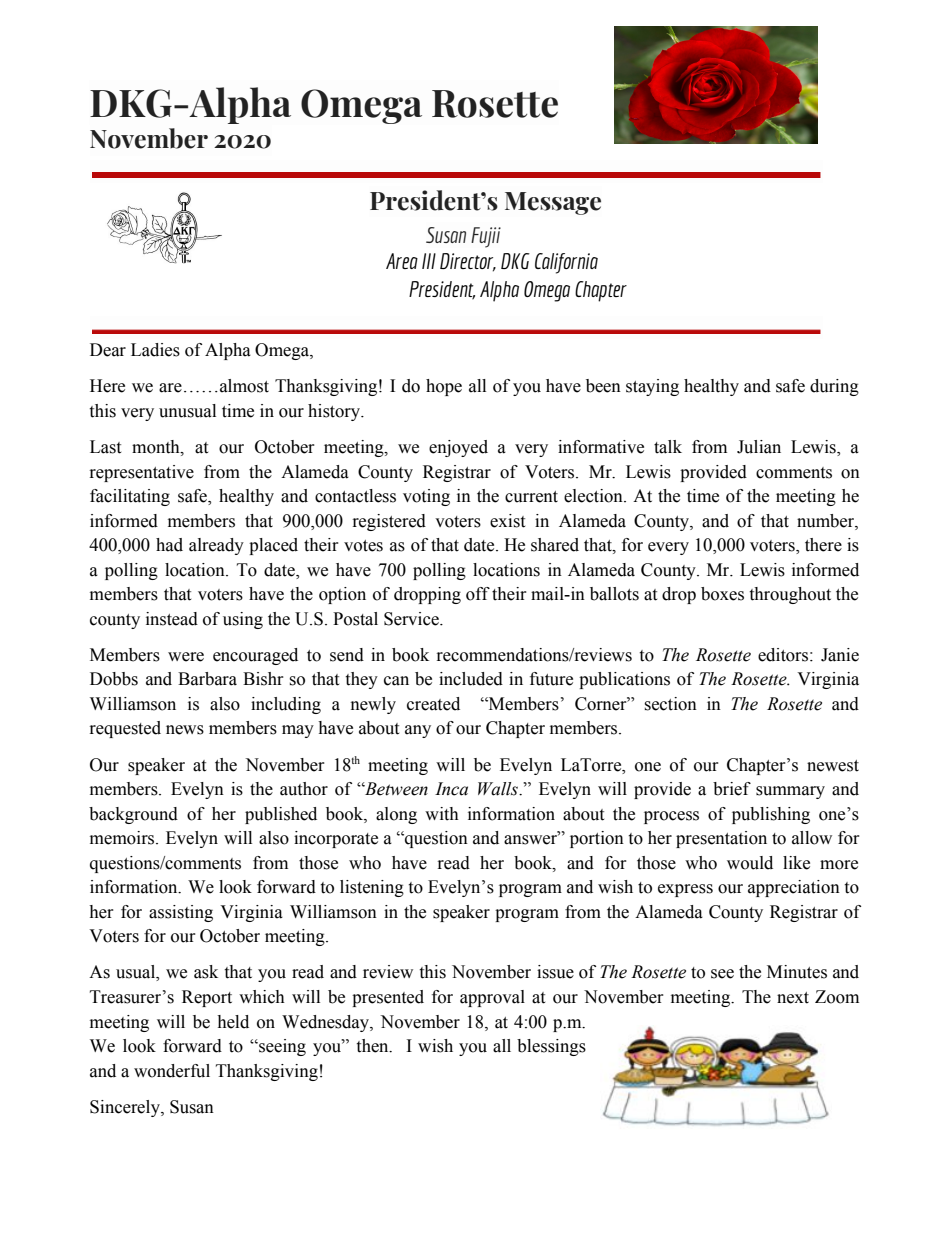 The width and height of the screenshot is (952, 1233). I want to click on California, so click(566, 263).
